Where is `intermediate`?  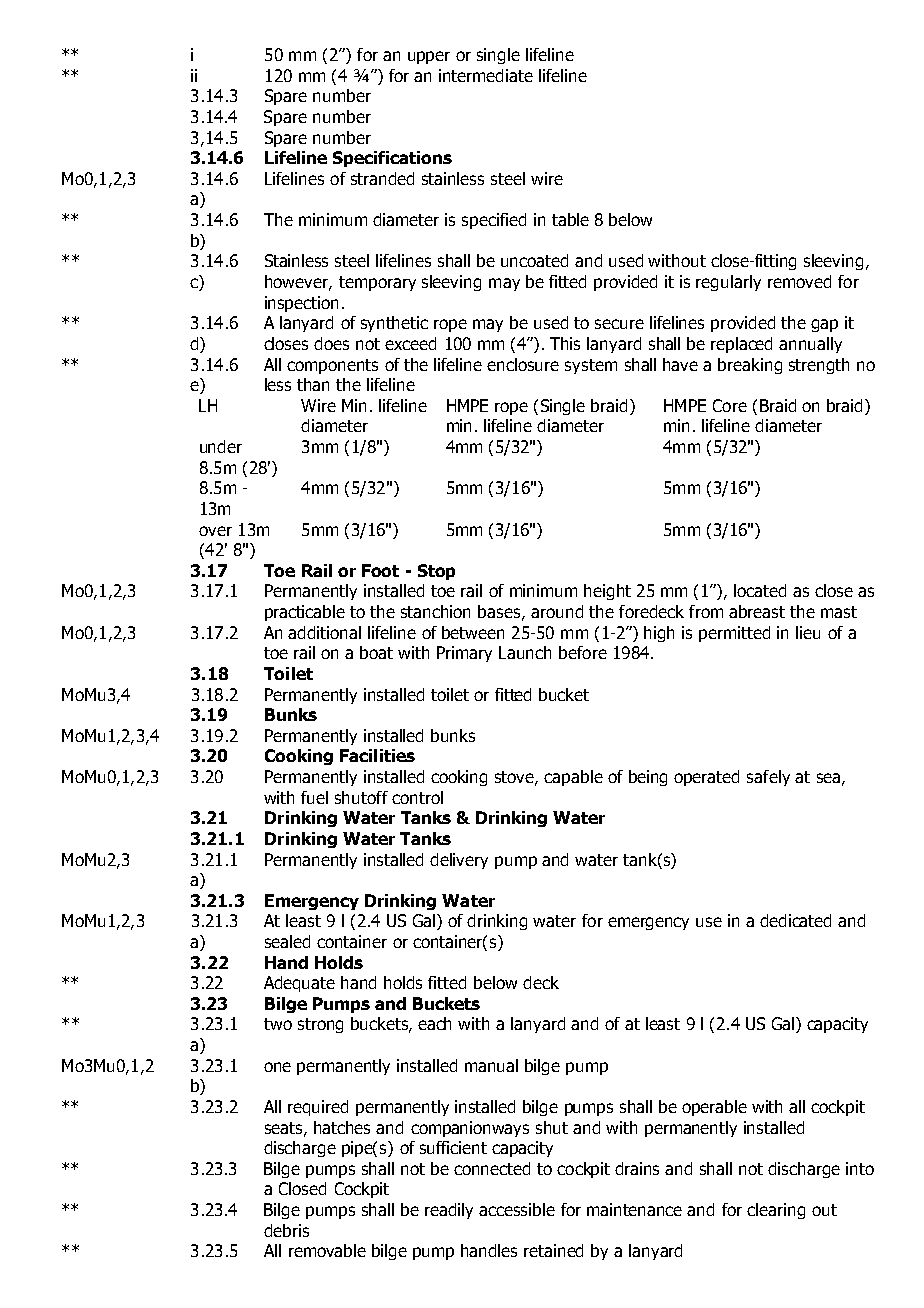
intermediate is located at coordinates (486, 75).
